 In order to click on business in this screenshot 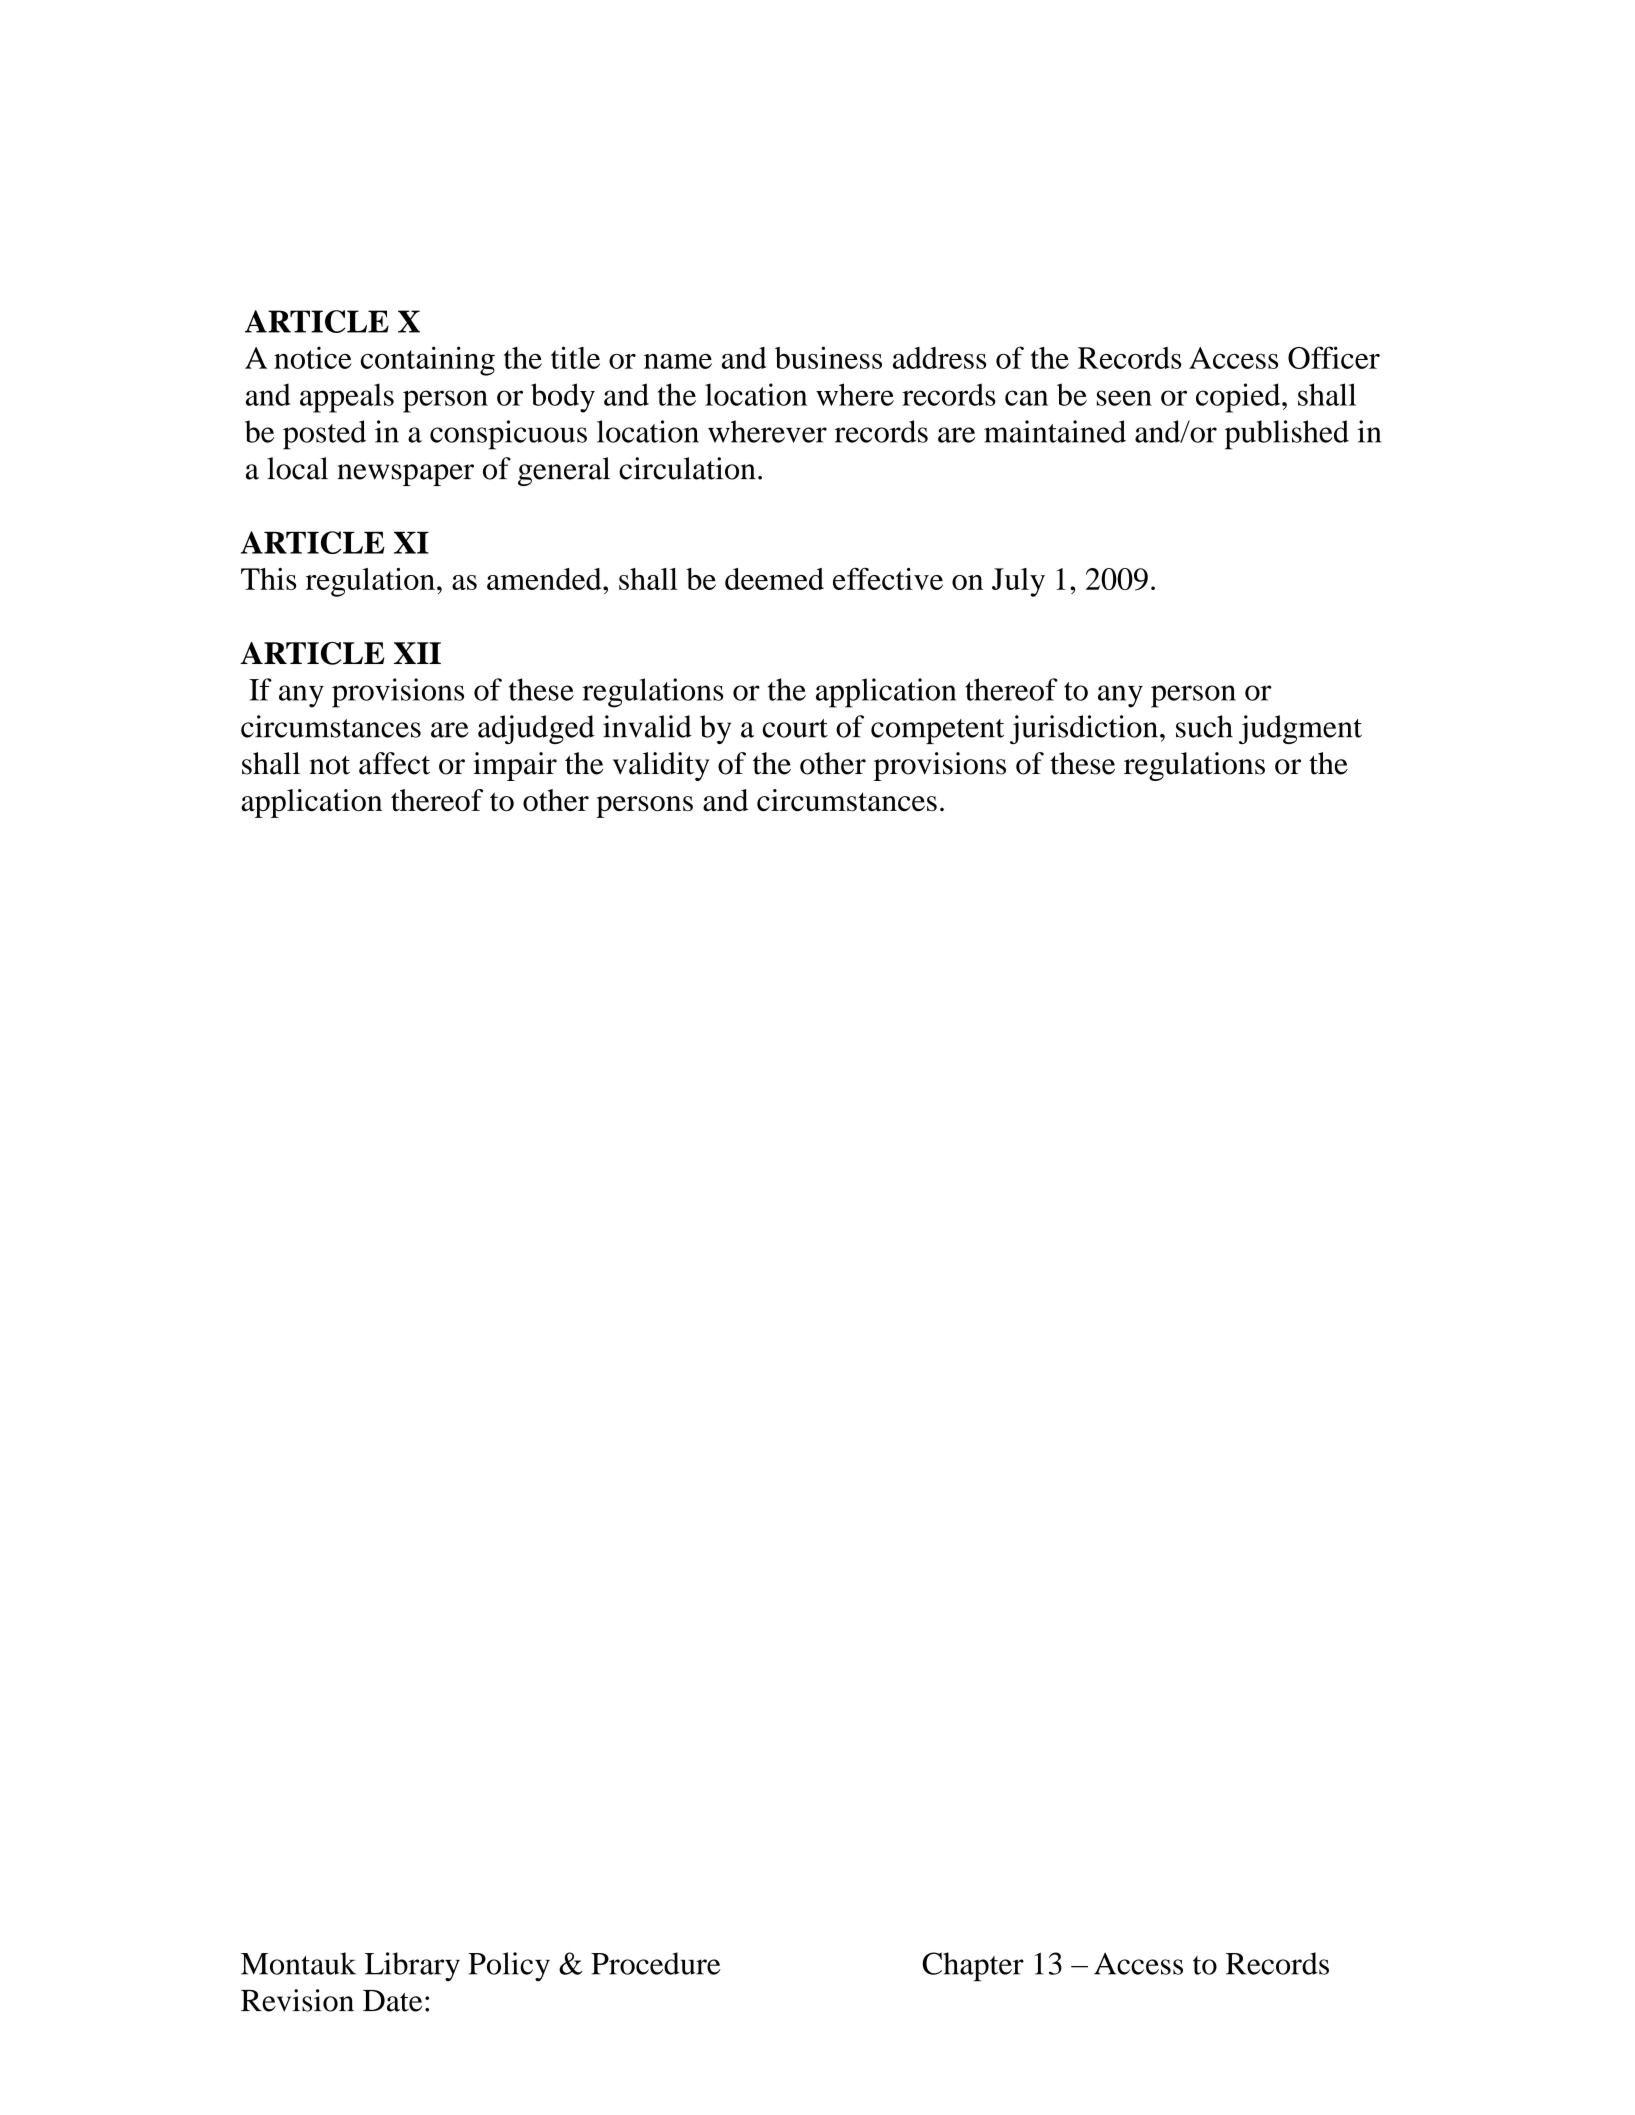, I will do `click(828, 357)`.
